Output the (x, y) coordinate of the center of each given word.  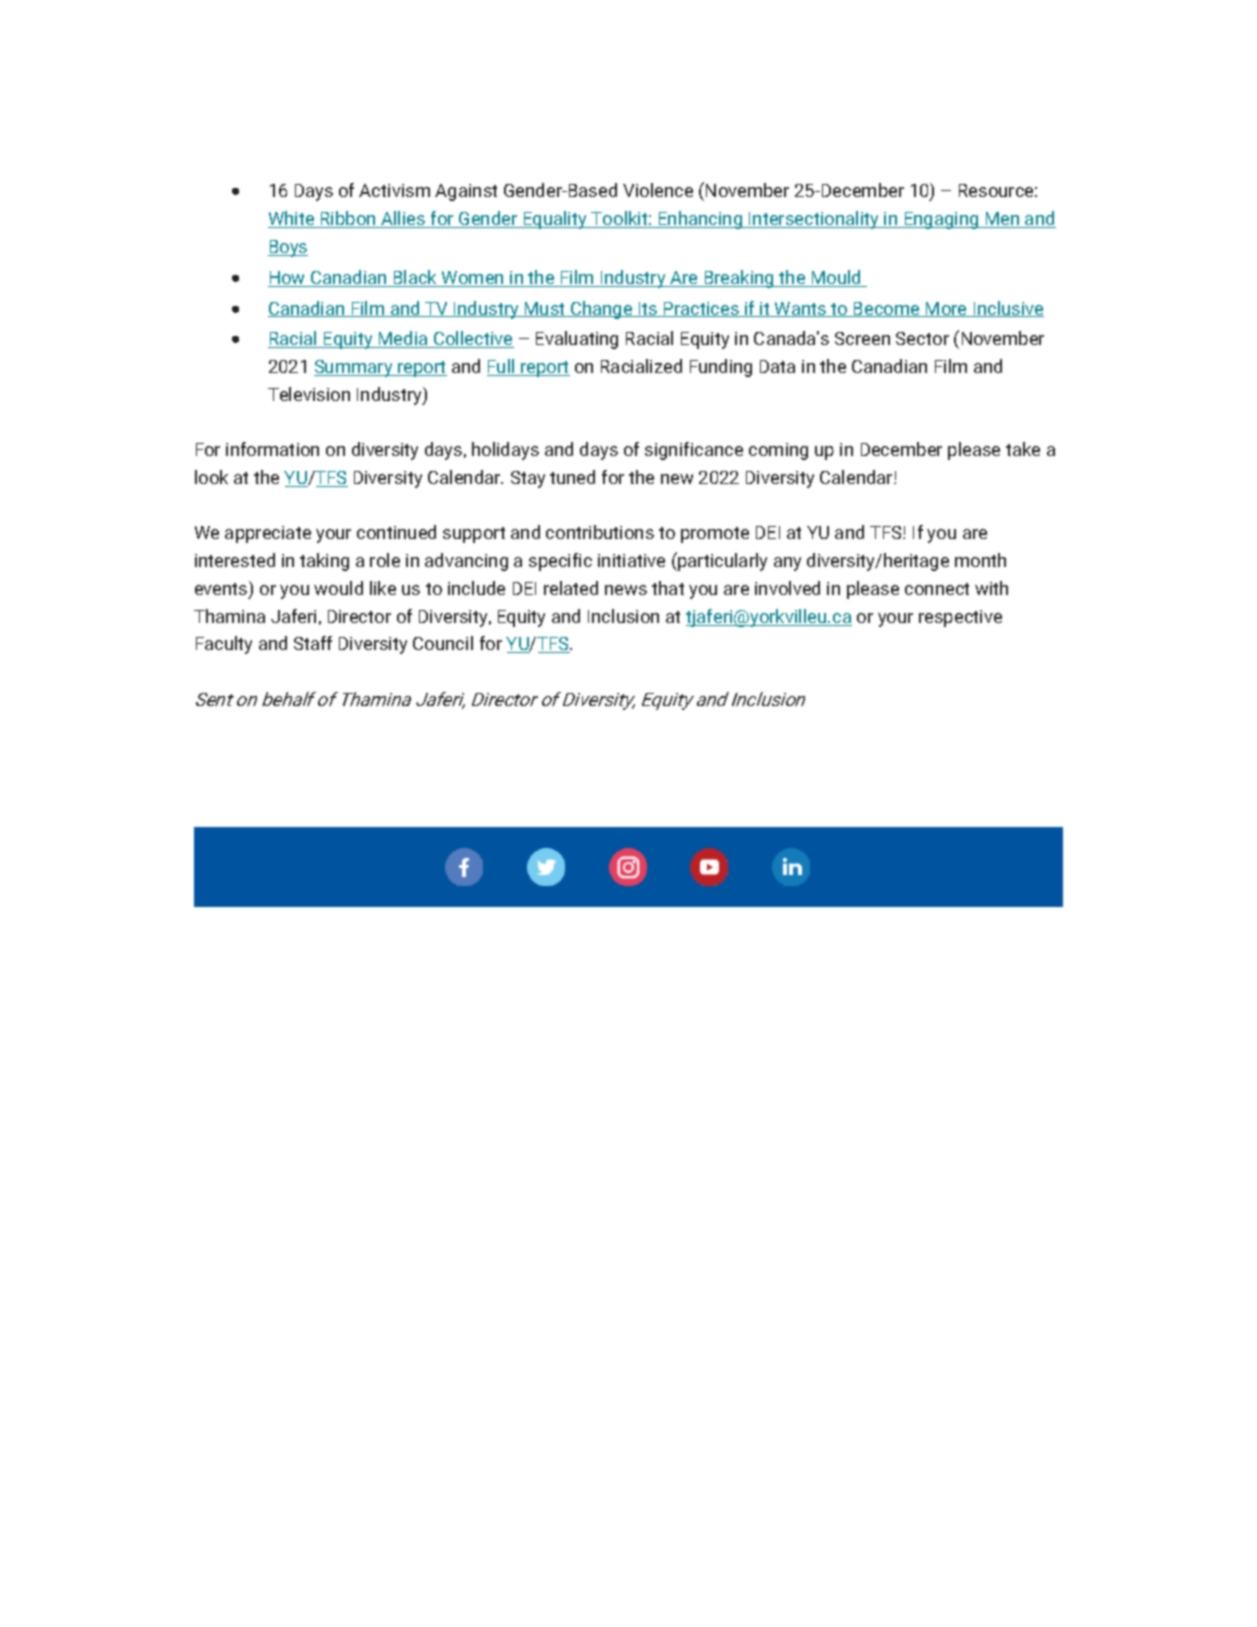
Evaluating (577, 340)
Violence (658, 190)
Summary (354, 368)
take (1023, 449)
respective (960, 618)
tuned (572, 477)
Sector (922, 338)
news (626, 590)
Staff (313, 643)
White (292, 219)
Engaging (941, 220)
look (211, 477)
